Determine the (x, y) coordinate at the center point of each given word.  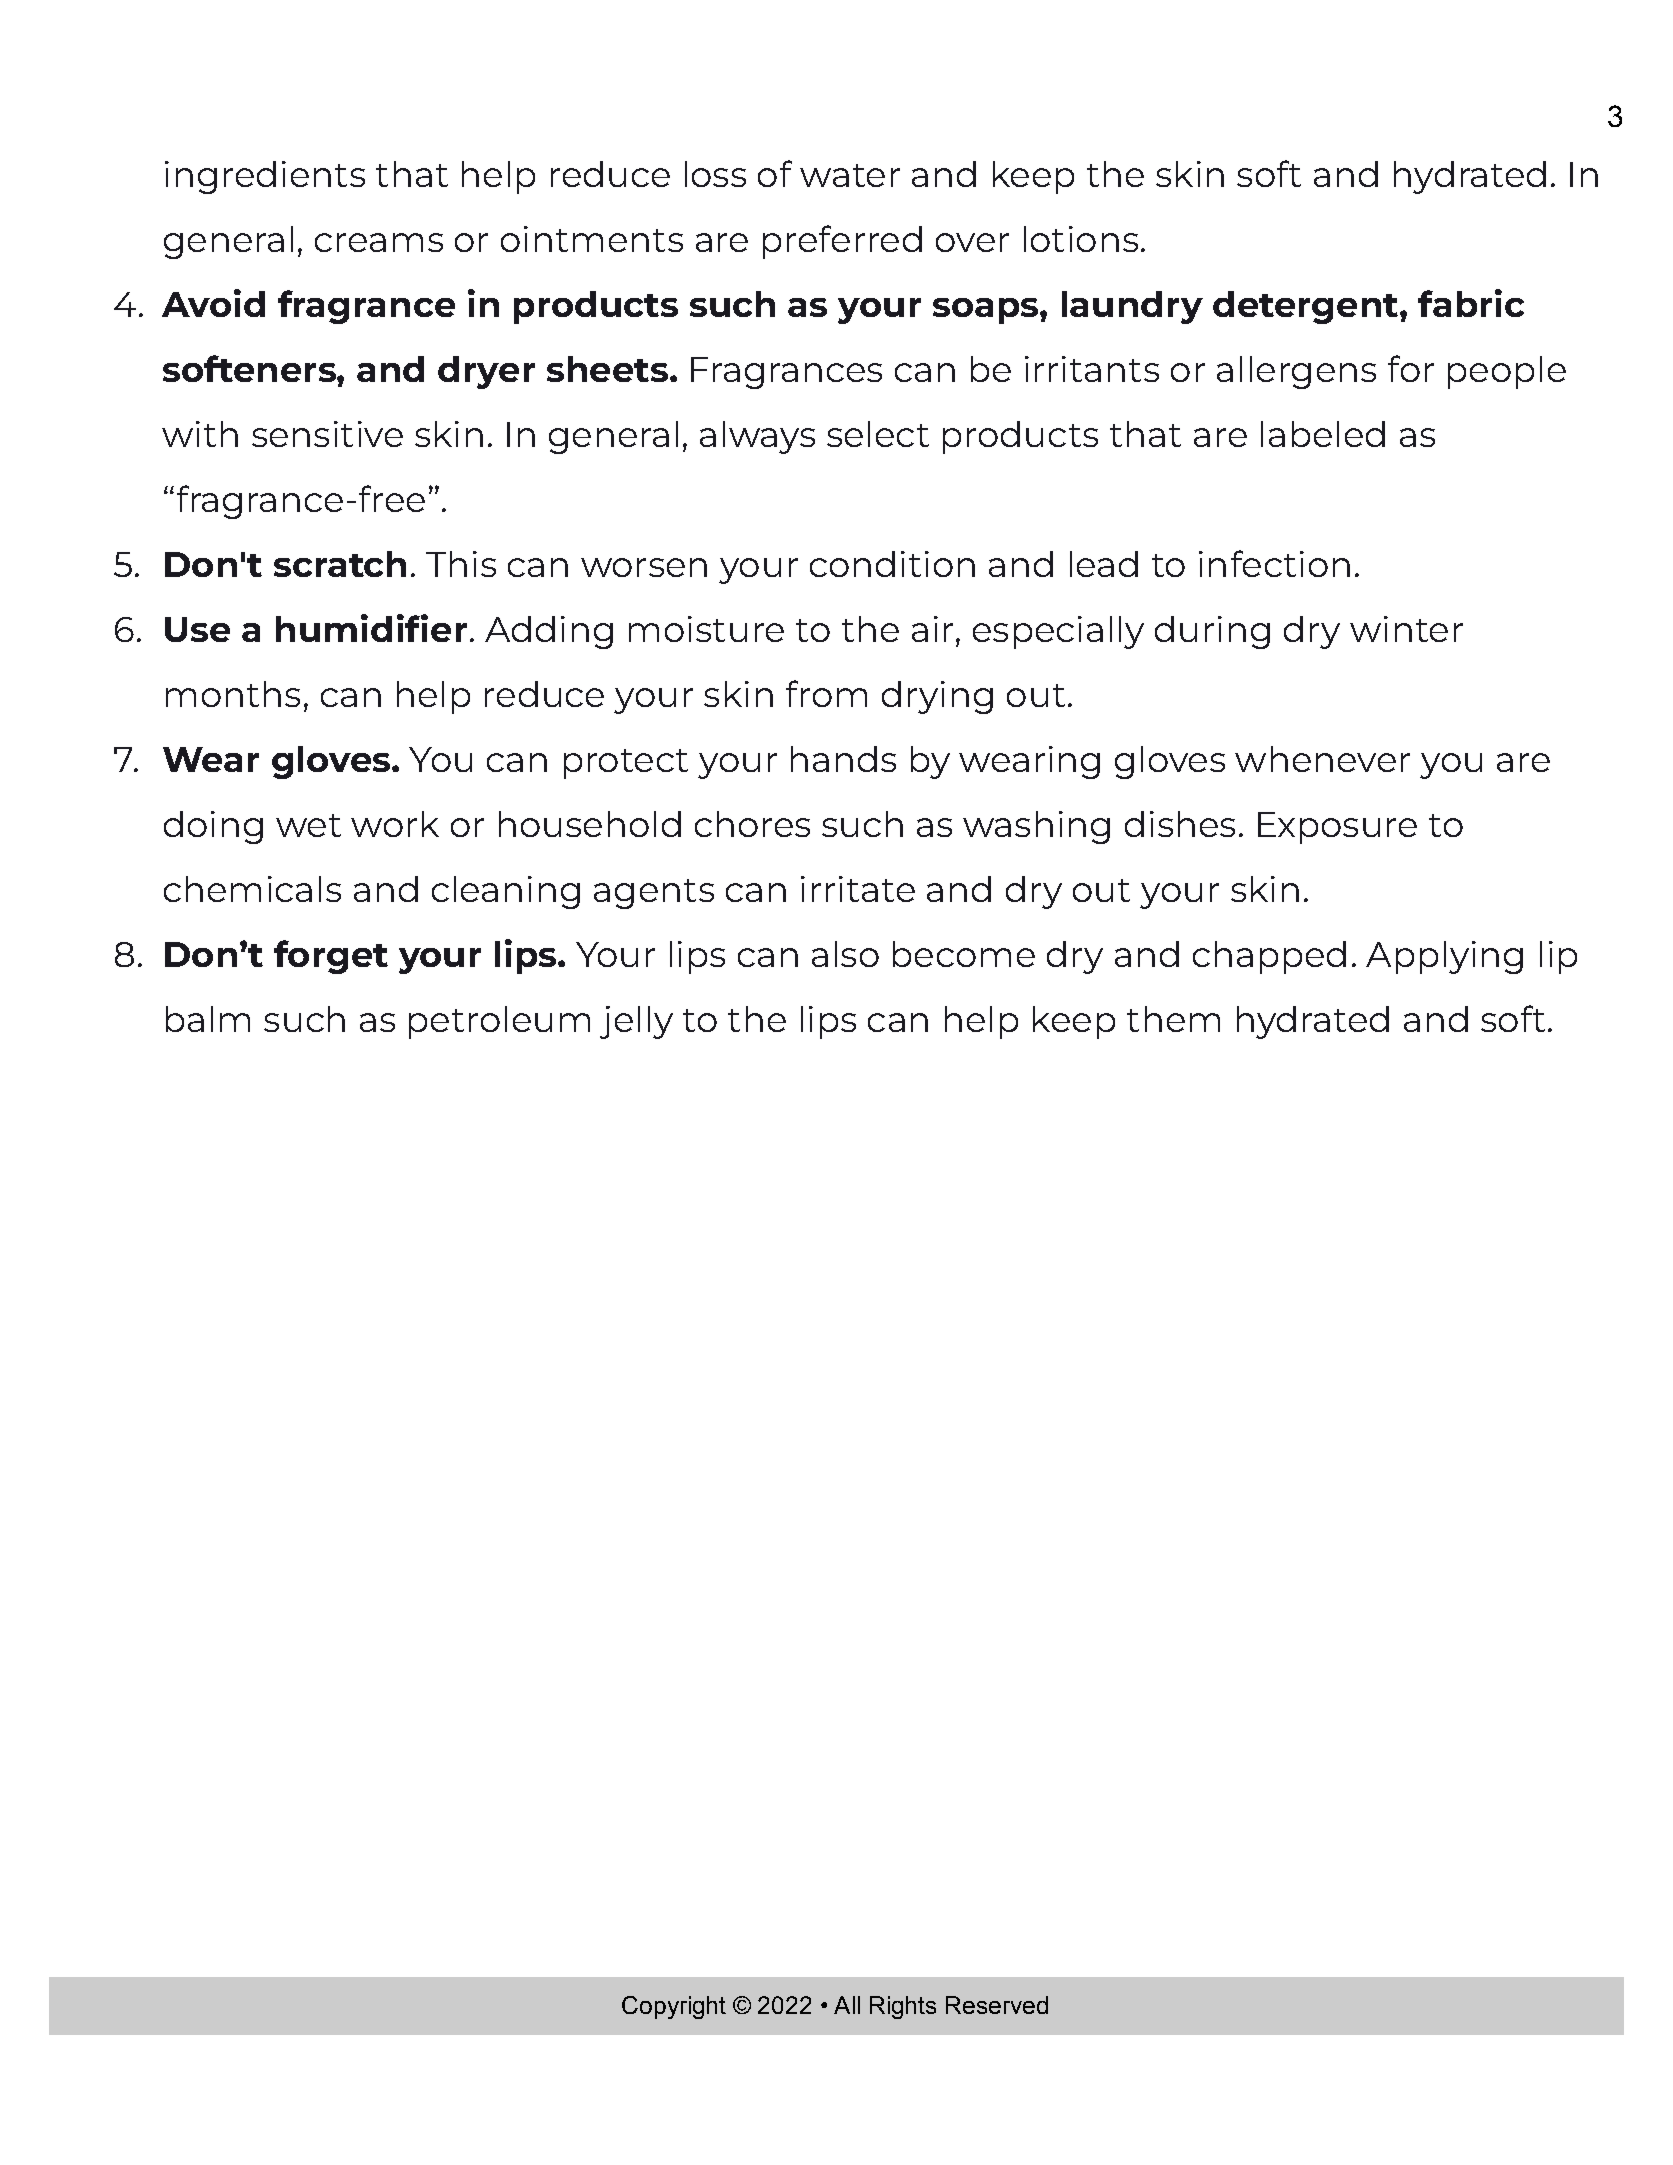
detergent (1305, 307)
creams (379, 242)
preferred (842, 242)
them (1173, 1019)
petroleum (499, 1022)
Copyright (674, 2007)
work (395, 824)
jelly (636, 1022)
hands (843, 759)
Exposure (1337, 828)
